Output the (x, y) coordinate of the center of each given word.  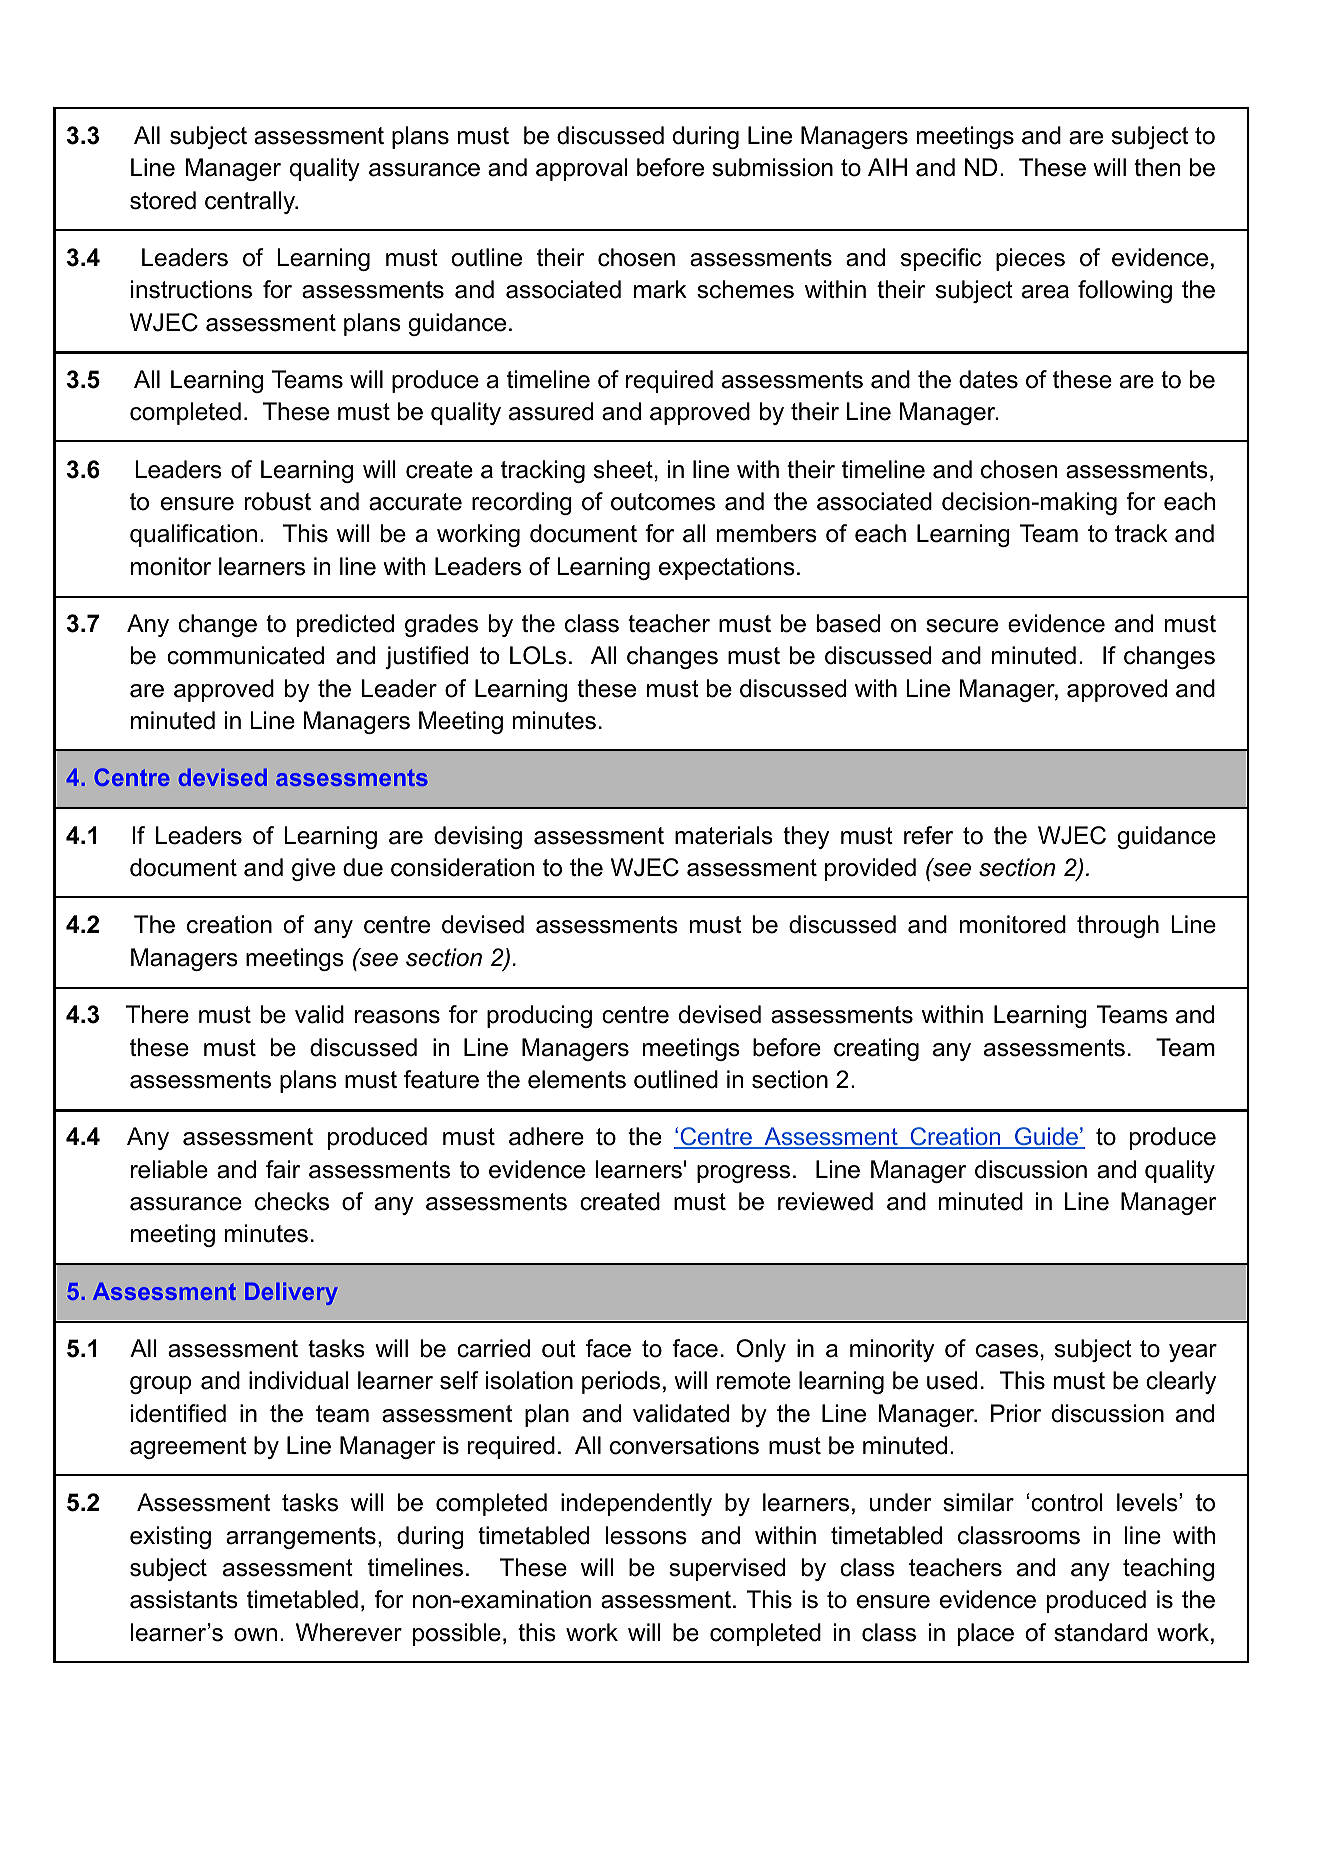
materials (724, 835)
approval (582, 169)
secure (962, 626)
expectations (727, 568)
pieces (1030, 259)
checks (292, 1201)
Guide (1046, 1137)
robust (278, 501)
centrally (251, 202)
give (313, 869)
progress (743, 1174)
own (255, 1635)
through (1118, 926)
